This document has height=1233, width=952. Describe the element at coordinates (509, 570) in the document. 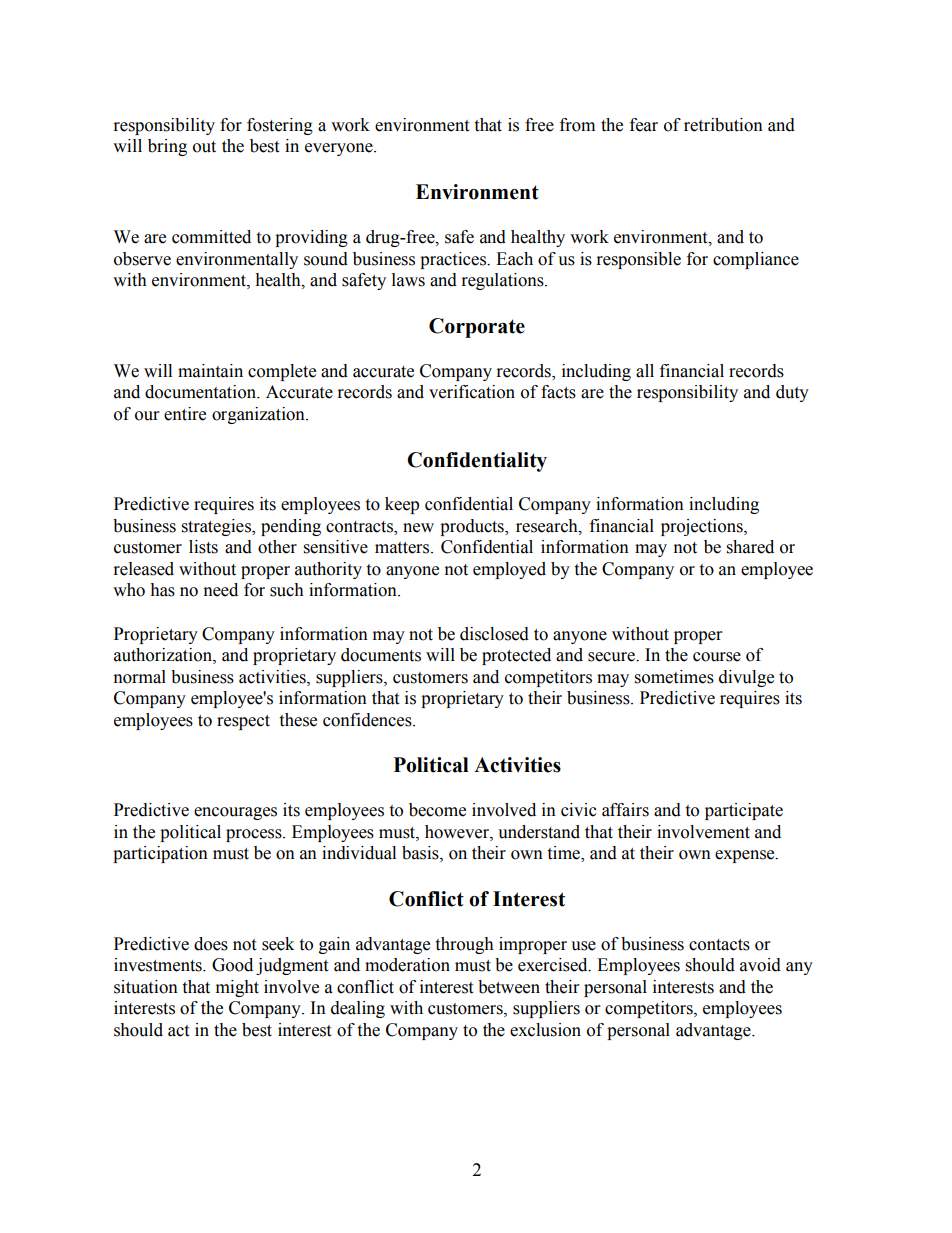

I see `employed` at that location.
